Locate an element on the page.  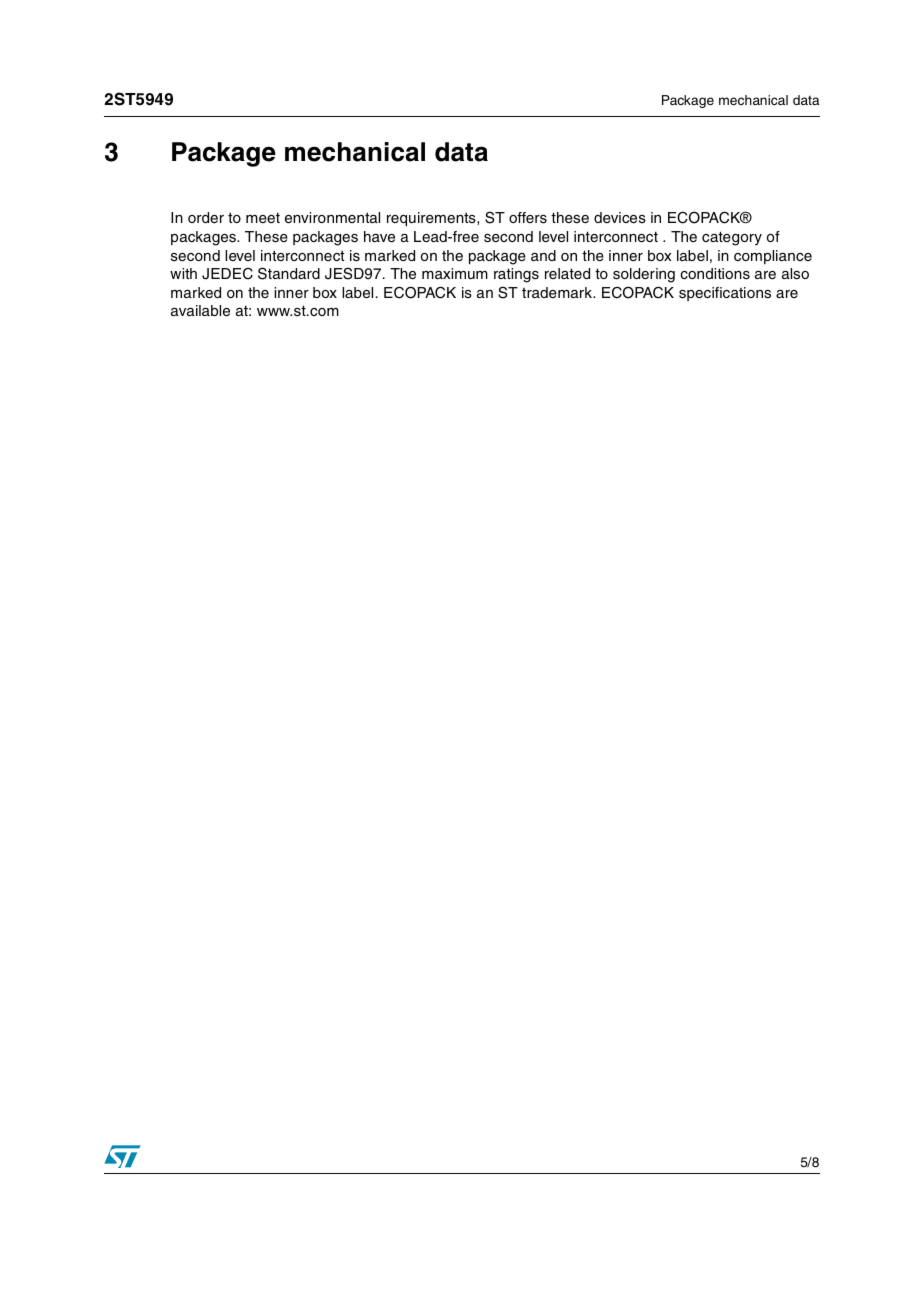
category is located at coordinates (732, 238).
